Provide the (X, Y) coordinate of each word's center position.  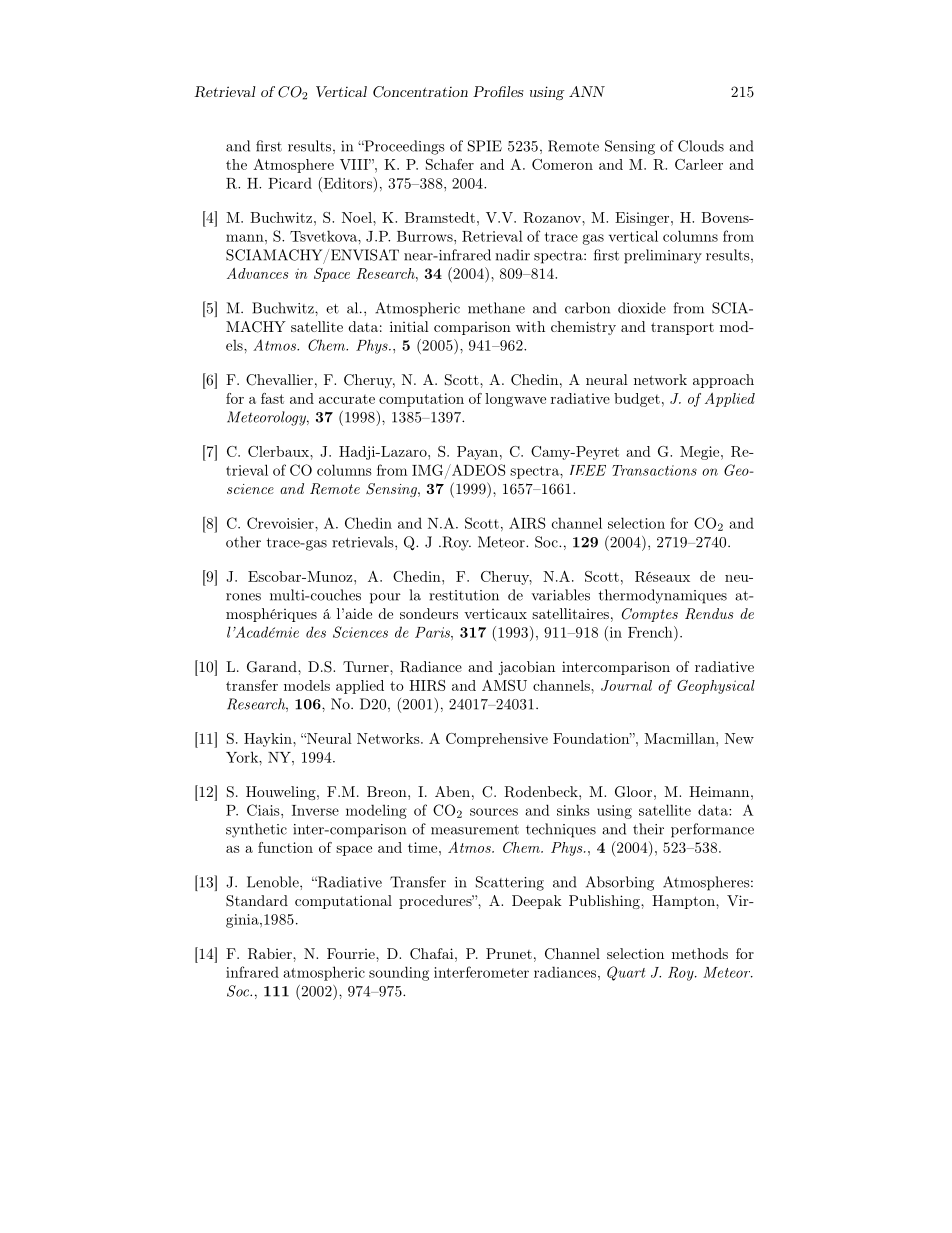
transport (682, 328)
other (243, 542)
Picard (290, 183)
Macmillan (680, 738)
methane (496, 308)
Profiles (498, 91)
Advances (257, 273)
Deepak (537, 902)
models (307, 685)
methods (700, 953)
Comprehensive (497, 740)
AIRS (527, 523)
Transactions (654, 470)
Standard (257, 901)
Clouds (701, 146)
